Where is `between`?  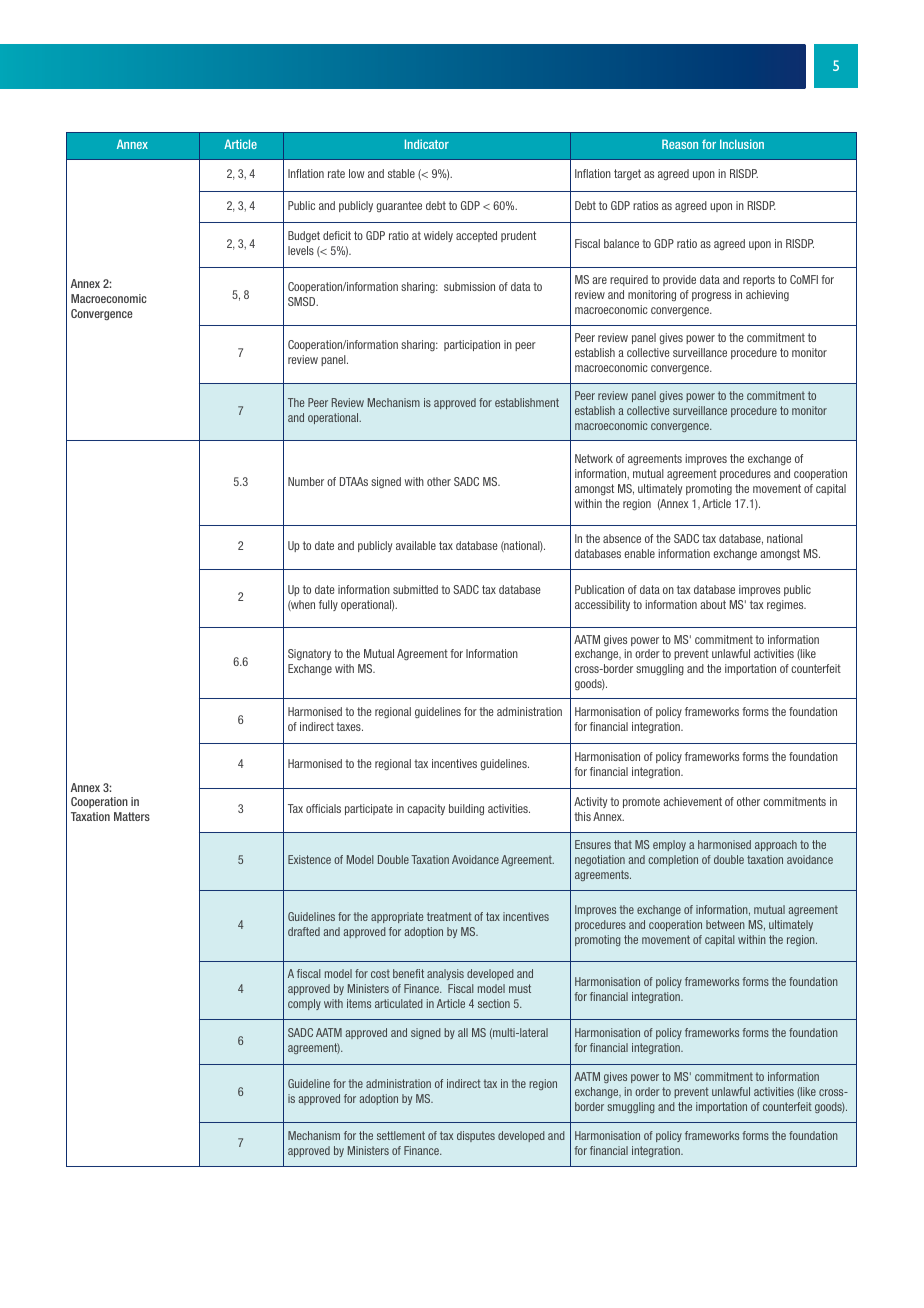 between is located at coordinates (725, 924).
